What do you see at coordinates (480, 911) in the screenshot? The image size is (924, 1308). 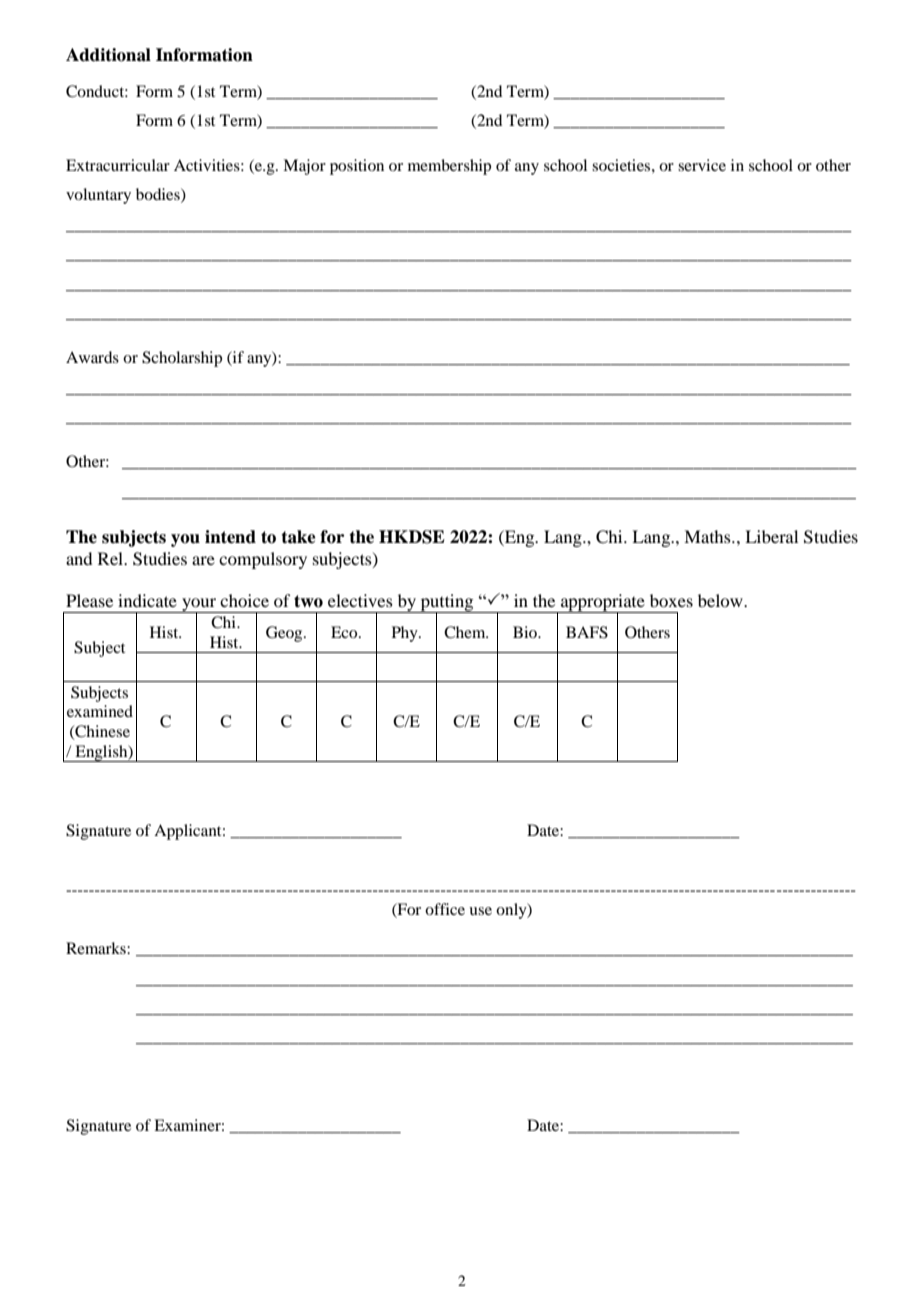 I see `use` at bounding box center [480, 911].
